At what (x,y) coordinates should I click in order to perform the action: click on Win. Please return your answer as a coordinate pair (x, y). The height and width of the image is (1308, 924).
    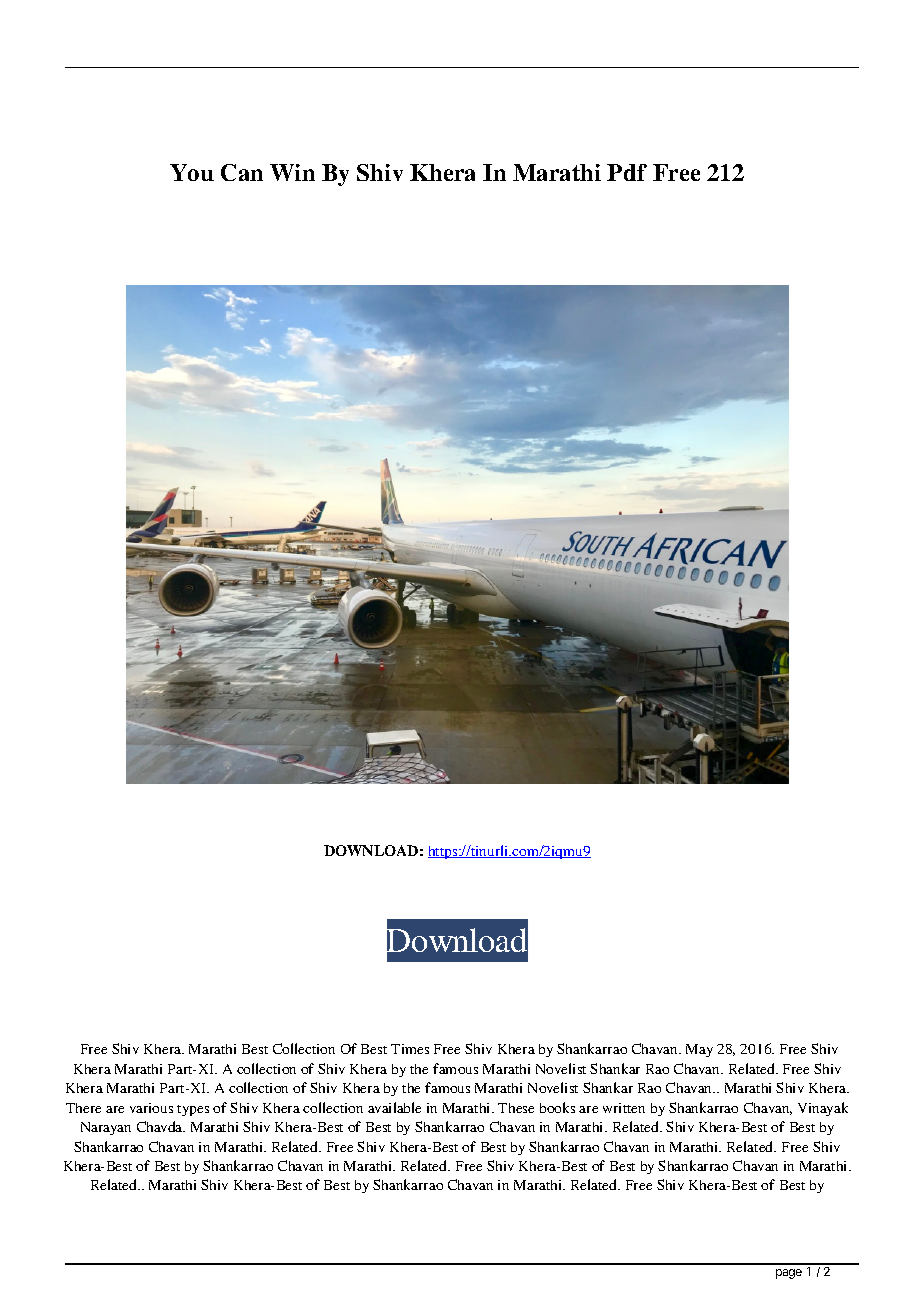
    Looking at the image, I should click on (292, 172).
